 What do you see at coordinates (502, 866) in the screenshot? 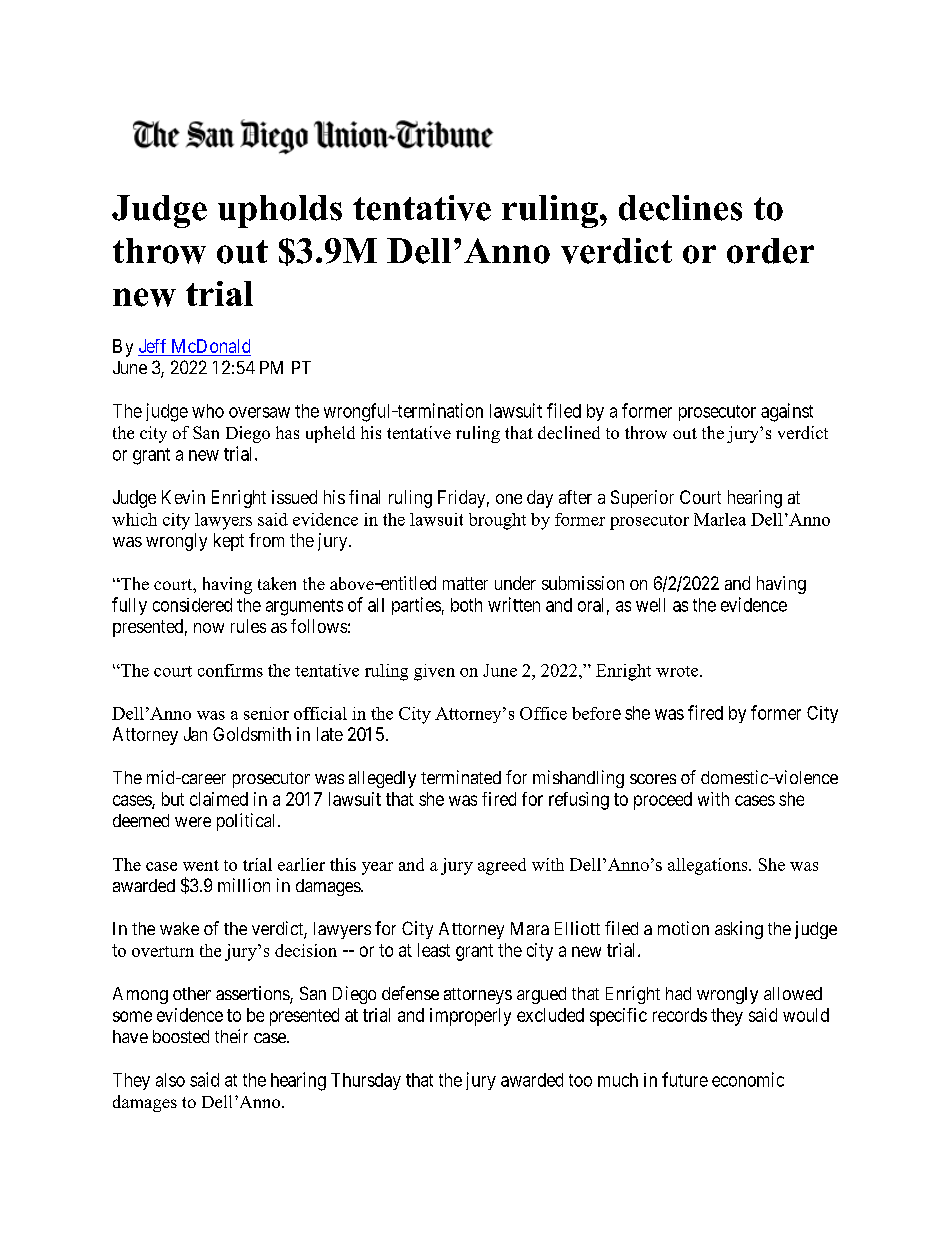
I see `agreed` at bounding box center [502, 866].
